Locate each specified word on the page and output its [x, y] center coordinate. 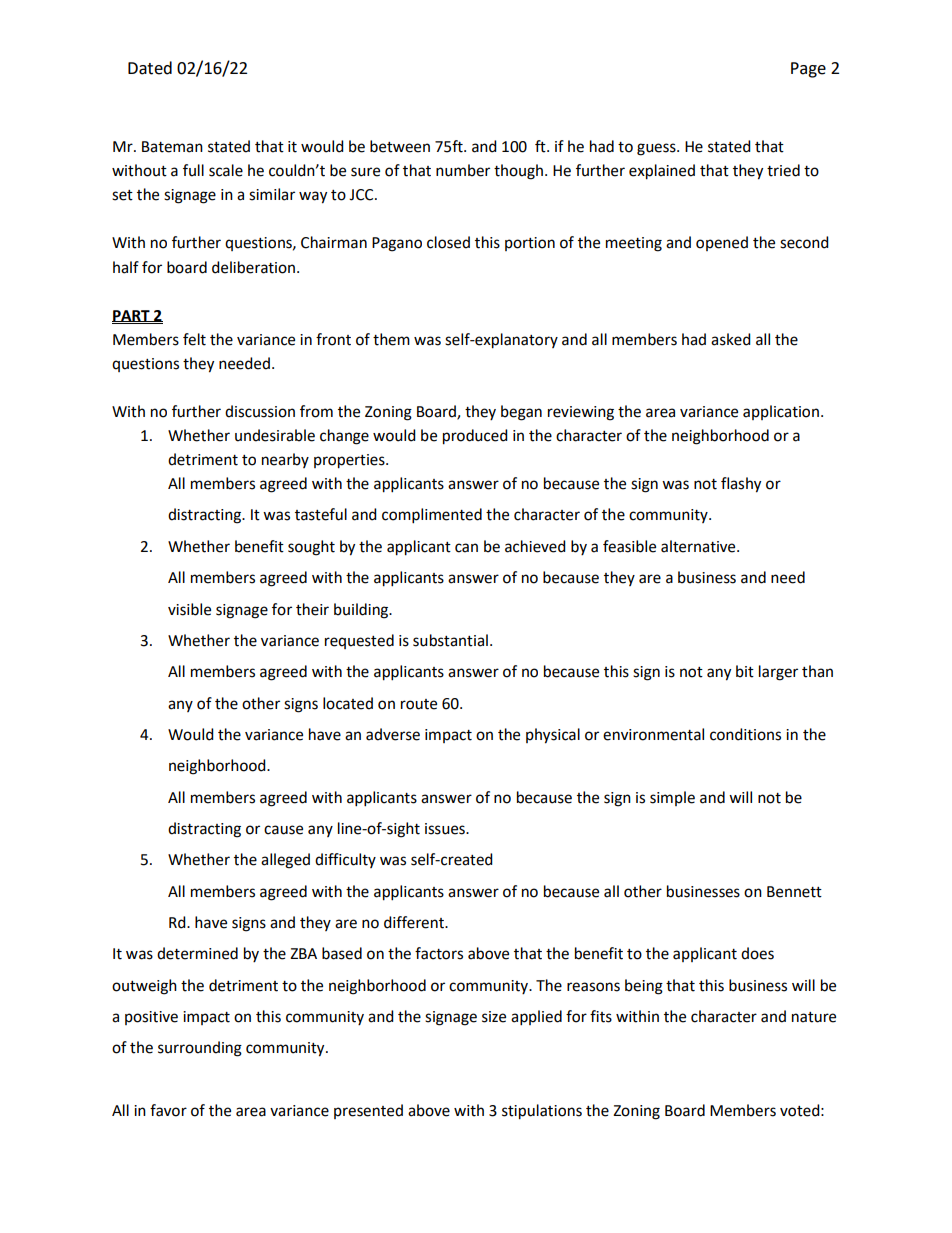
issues [446, 829]
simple [672, 798]
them [391, 339]
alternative [699, 546]
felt [194, 339]
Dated [150, 68]
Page [808, 70]
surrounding [200, 1049]
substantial [450, 640]
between [400, 146]
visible [189, 609]
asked [731, 339]
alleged [285, 861]
